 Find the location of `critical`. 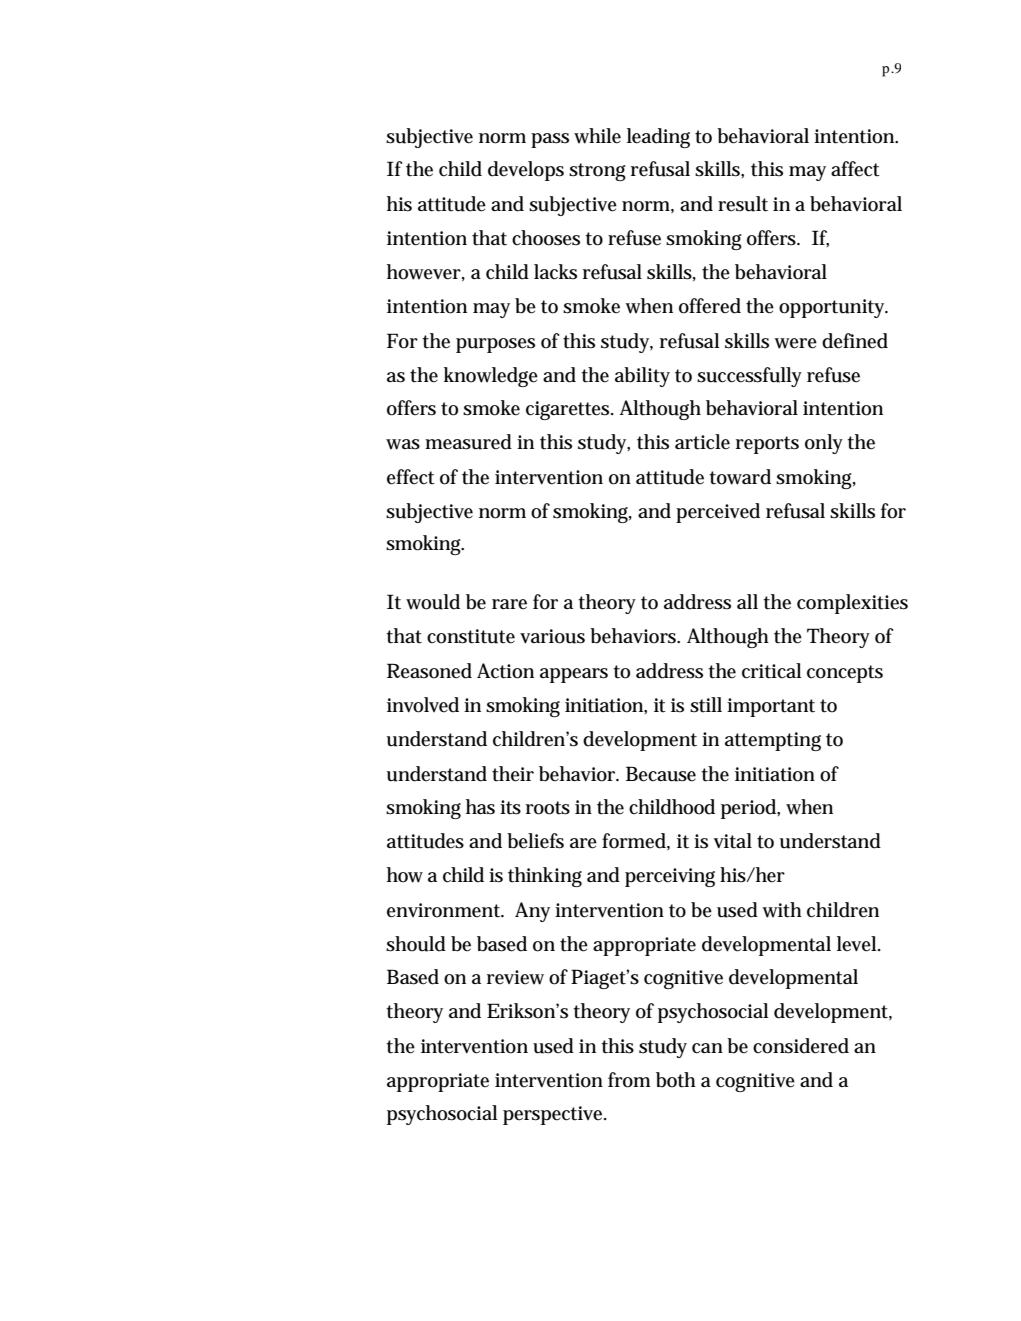

critical is located at coordinates (772, 671).
